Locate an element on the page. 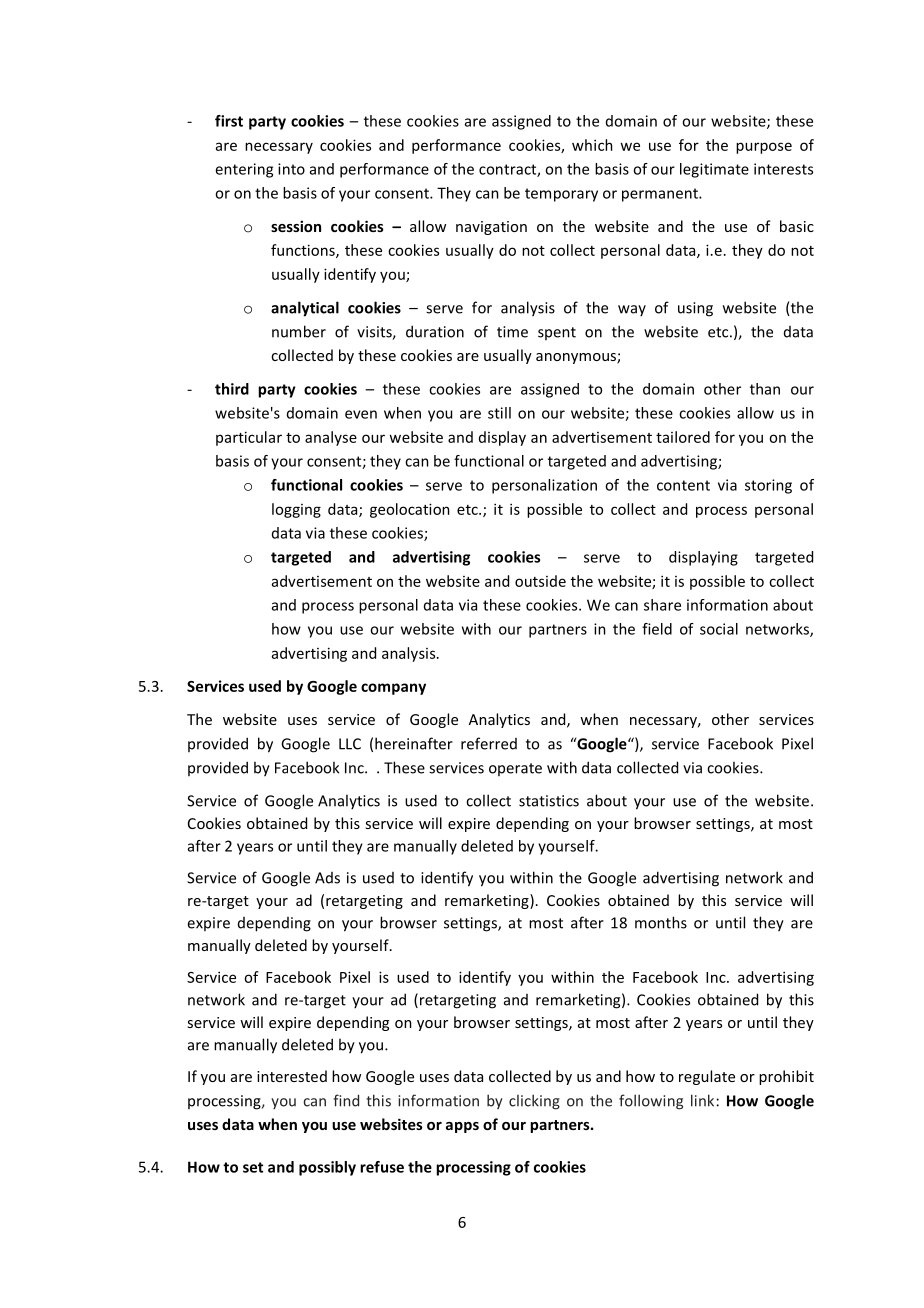 This image has width=924, height=1308. clicking is located at coordinates (534, 1102).
